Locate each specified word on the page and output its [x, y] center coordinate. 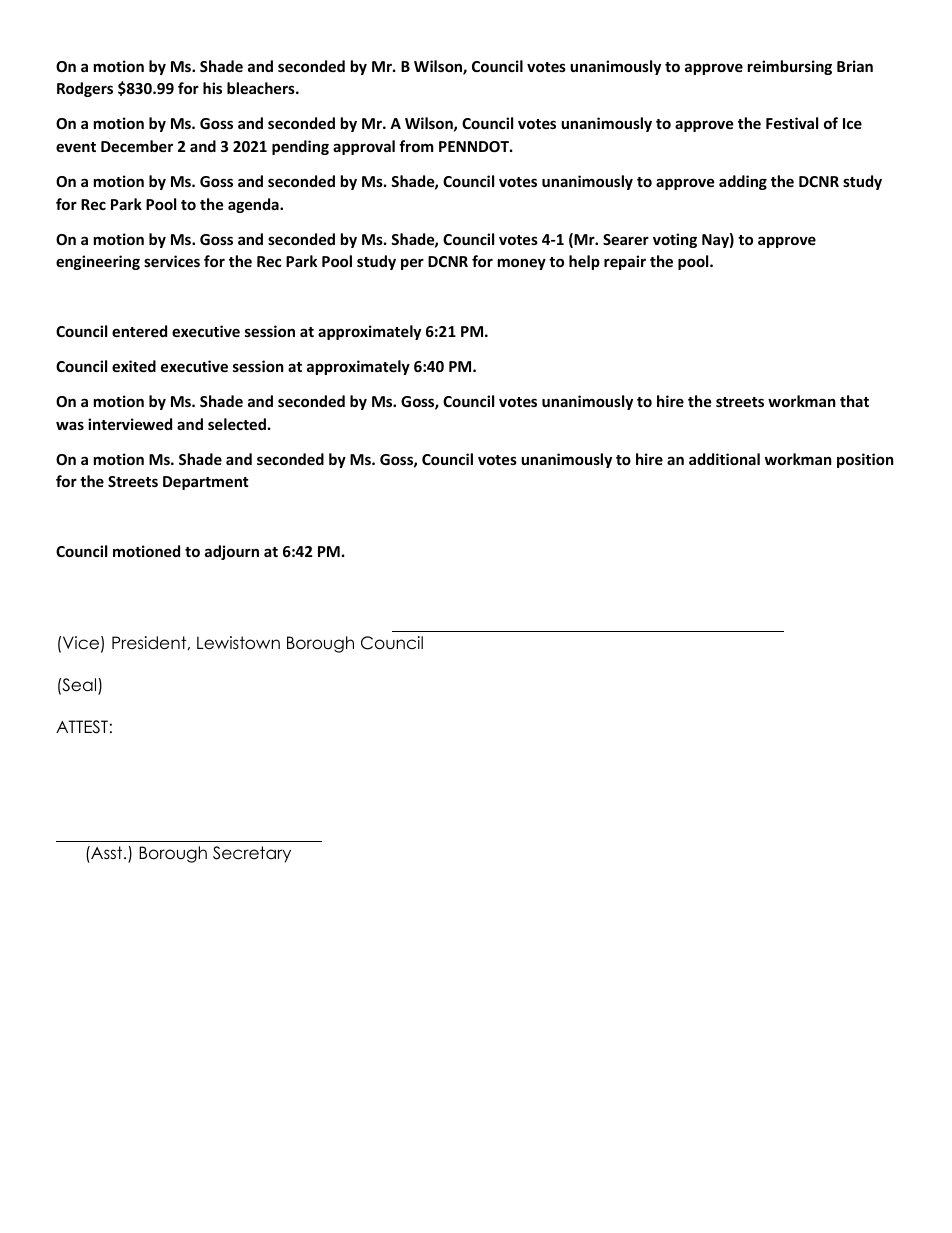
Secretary [252, 854]
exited [134, 366]
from [416, 146]
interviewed [130, 424]
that [854, 401]
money [522, 264]
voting [675, 240]
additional [724, 459]
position [865, 460]
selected [237, 424]
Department [206, 483]
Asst [107, 853]
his [212, 88]
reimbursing [790, 67]
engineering [98, 262]
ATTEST [82, 727]
